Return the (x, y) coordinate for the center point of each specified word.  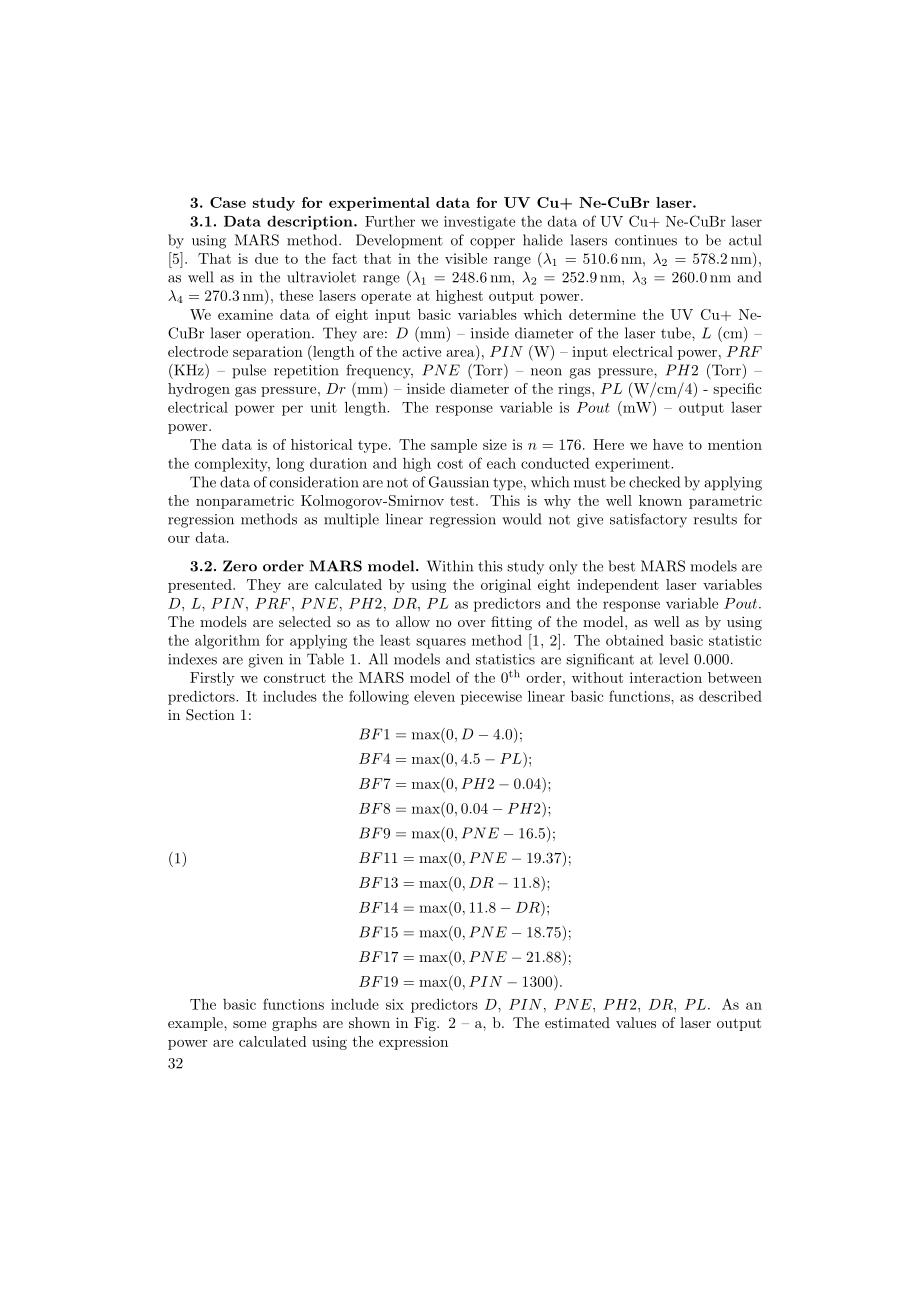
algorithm (227, 642)
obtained (635, 640)
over (471, 623)
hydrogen (199, 390)
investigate (479, 223)
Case (228, 202)
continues (646, 240)
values (636, 1022)
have (668, 444)
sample (454, 446)
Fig (426, 1024)
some (249, 1024)
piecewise (491, 698)
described (730, 696)
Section (210, 715)
